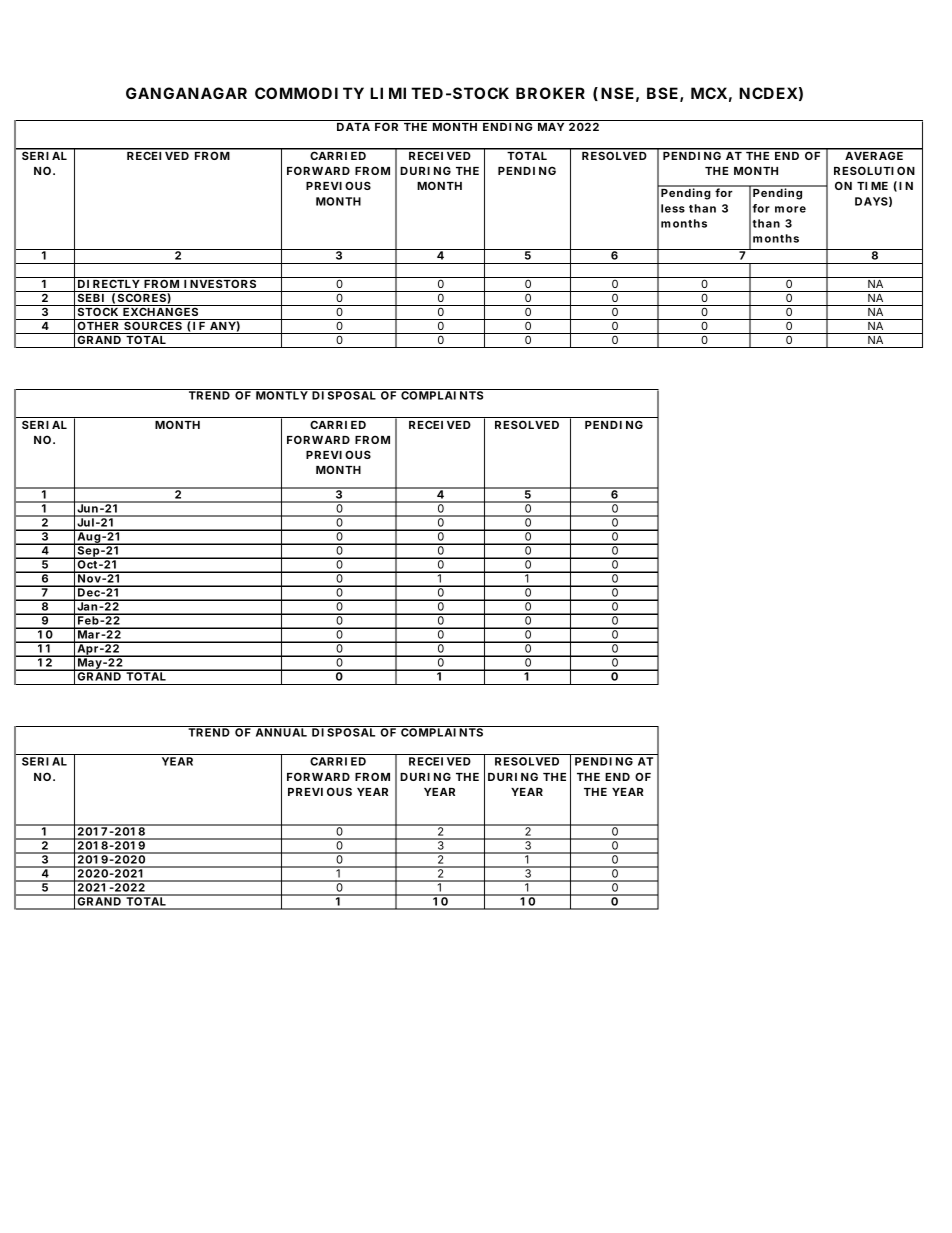 The image size is (952, 1233). What do you see at coordinates (874, 170) in the screenshot?
I see `RESOLUTION` at bounding box center [874, 170].
